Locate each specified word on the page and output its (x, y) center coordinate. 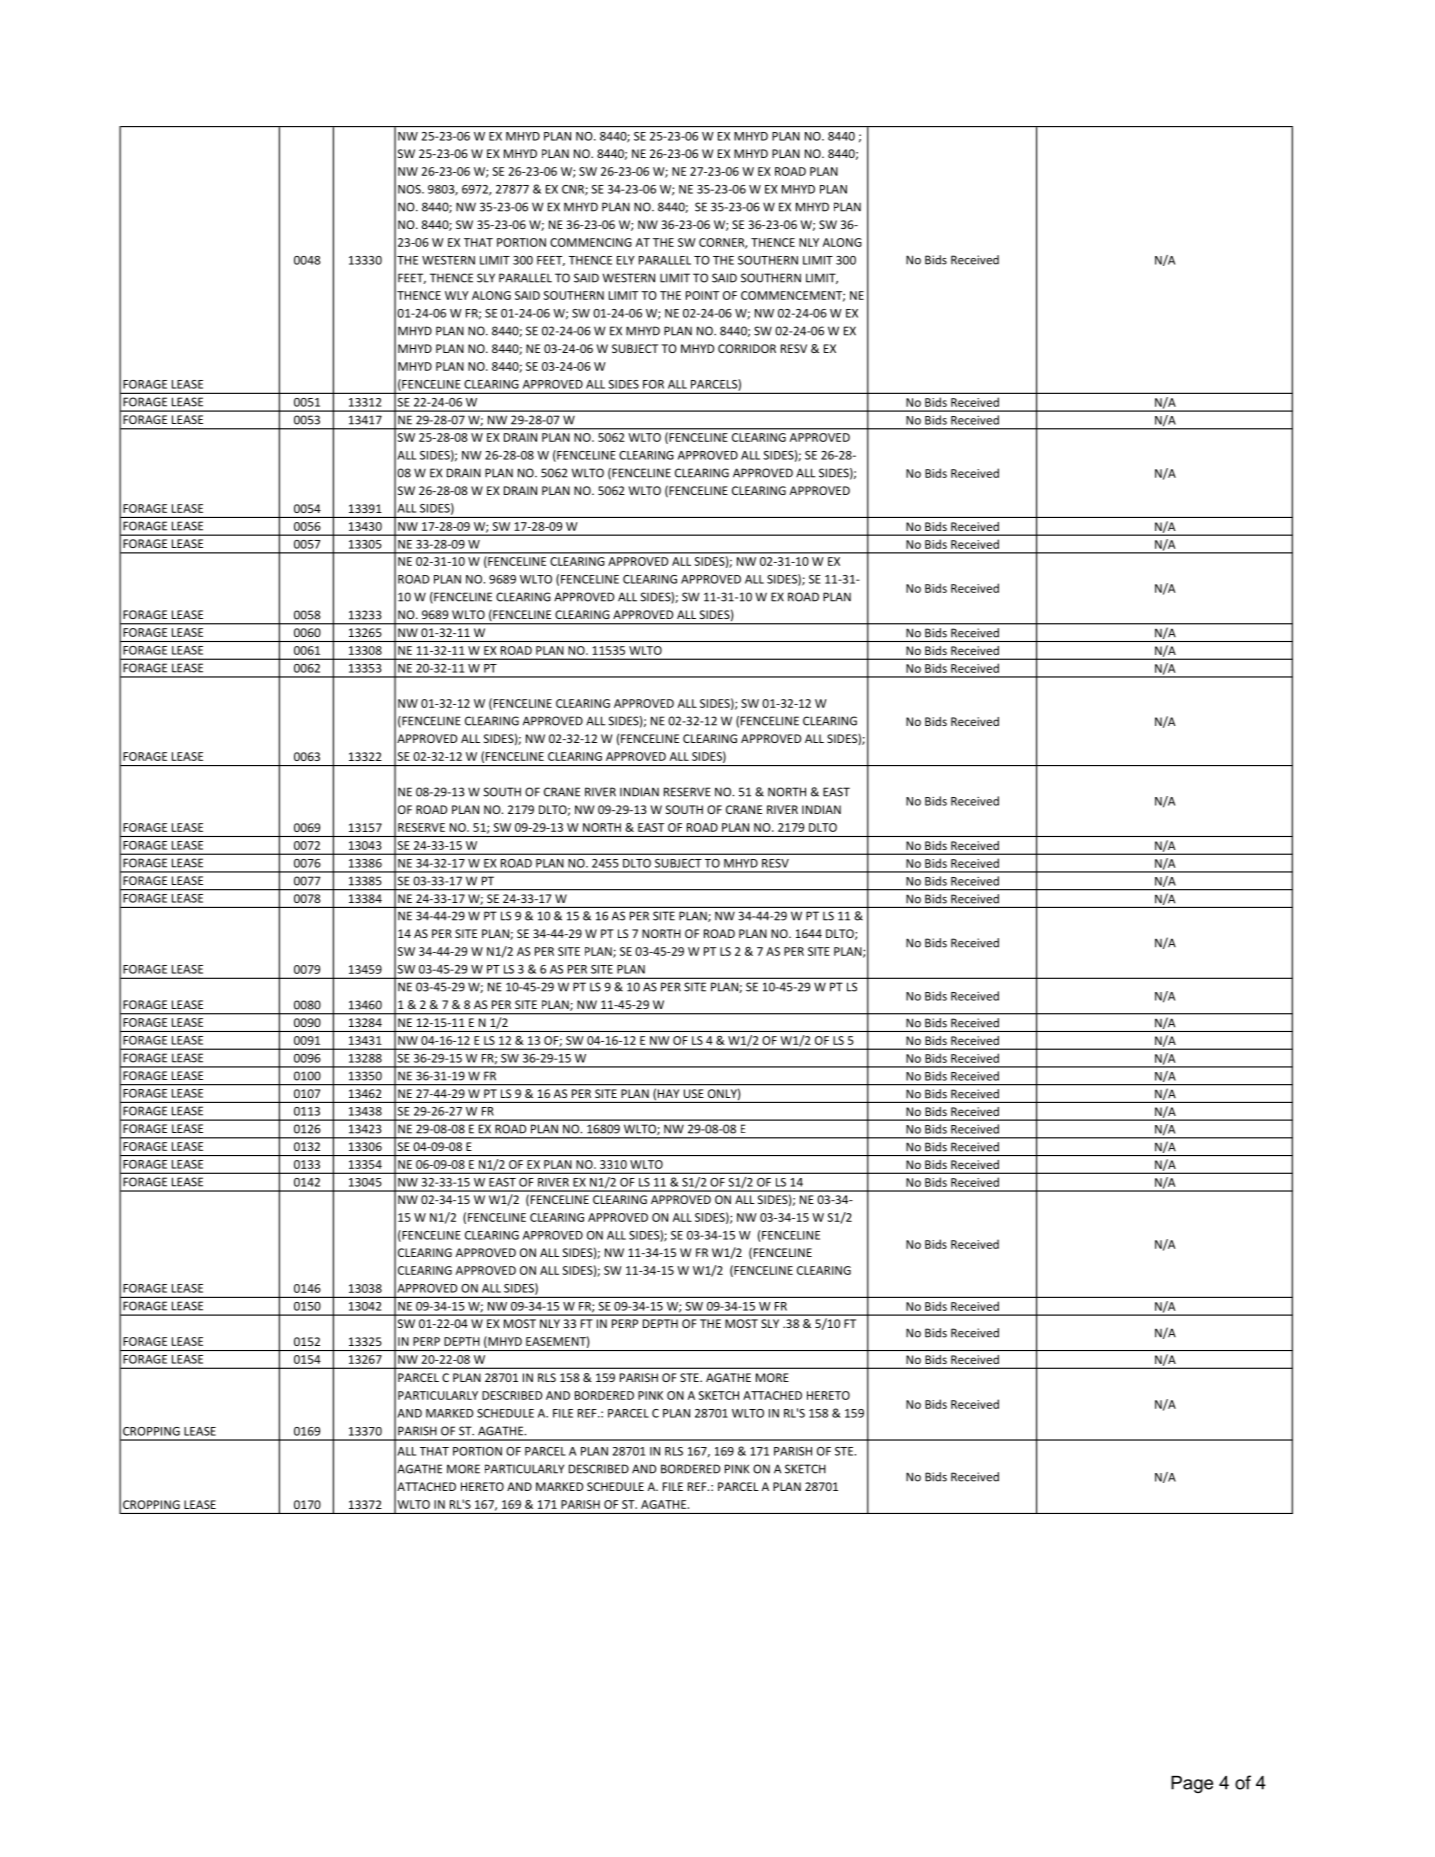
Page (1192, 1784)
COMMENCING (591, 242)
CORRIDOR (747, 348)
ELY (625, 260)
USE (694, 1093)
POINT (702, 295)
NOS (410, 189)
